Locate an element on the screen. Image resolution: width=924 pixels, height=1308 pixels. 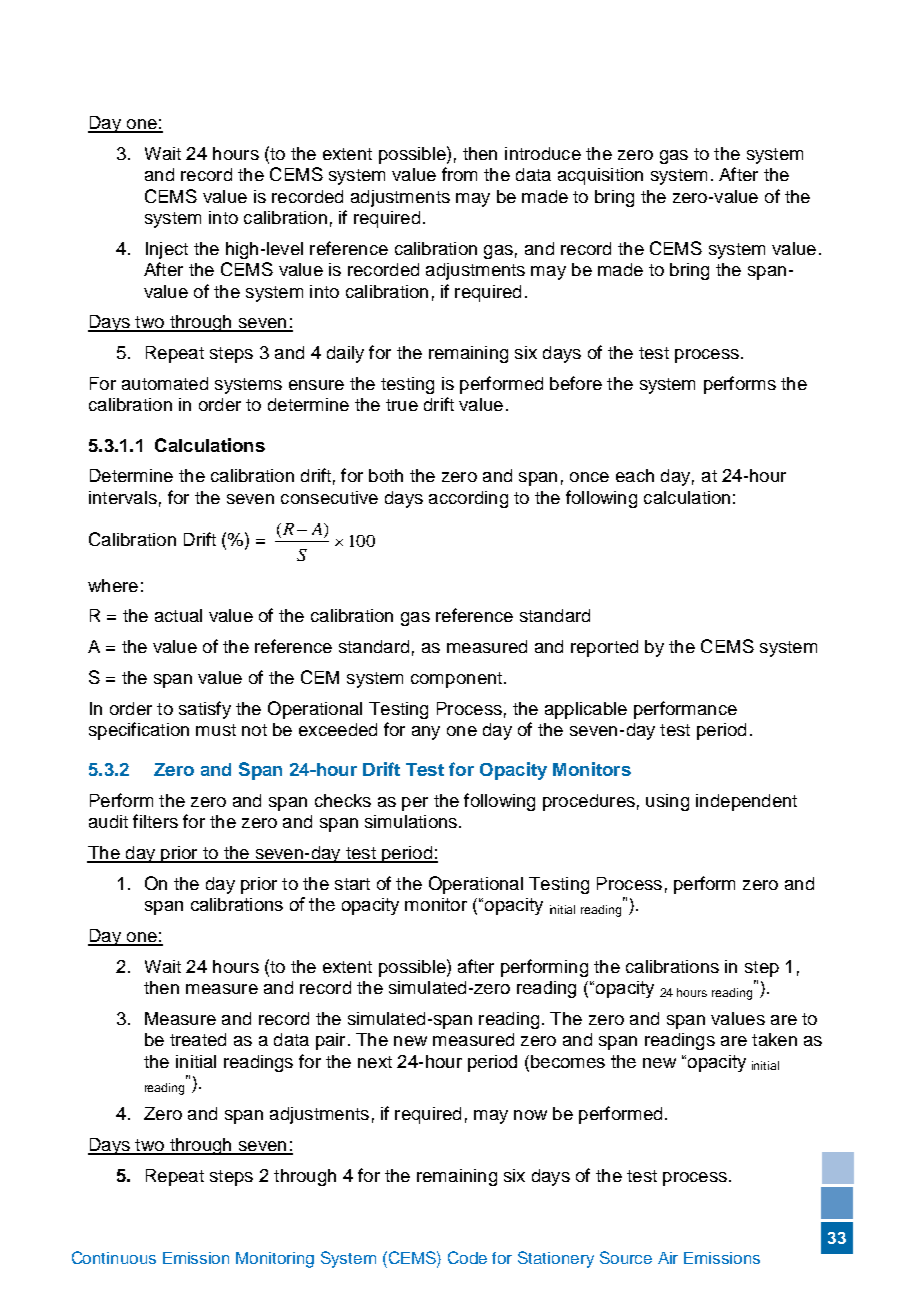
Continuous is located at coordinates (114, 1257).
